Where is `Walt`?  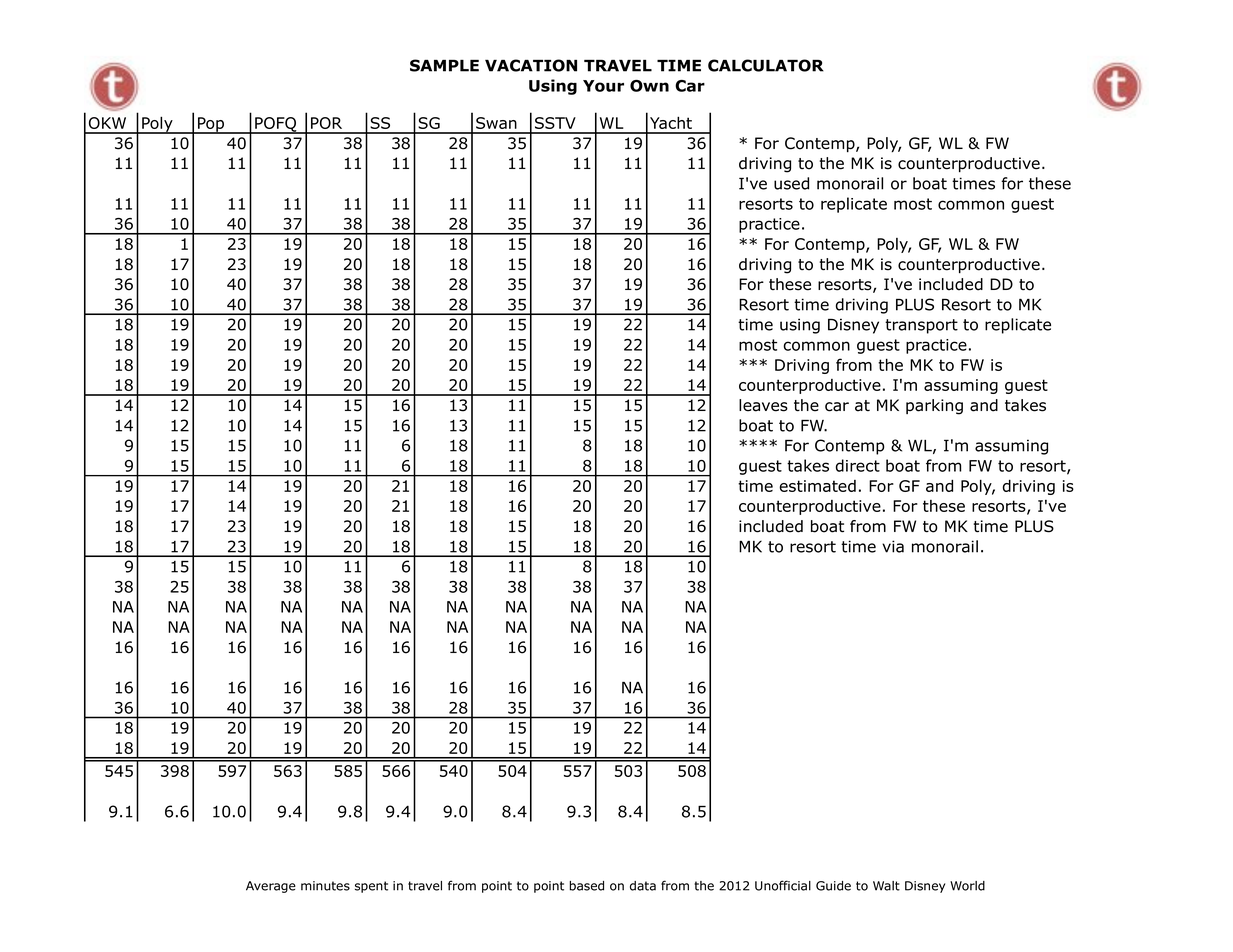
Walt is located at coordinates (886, 886).
